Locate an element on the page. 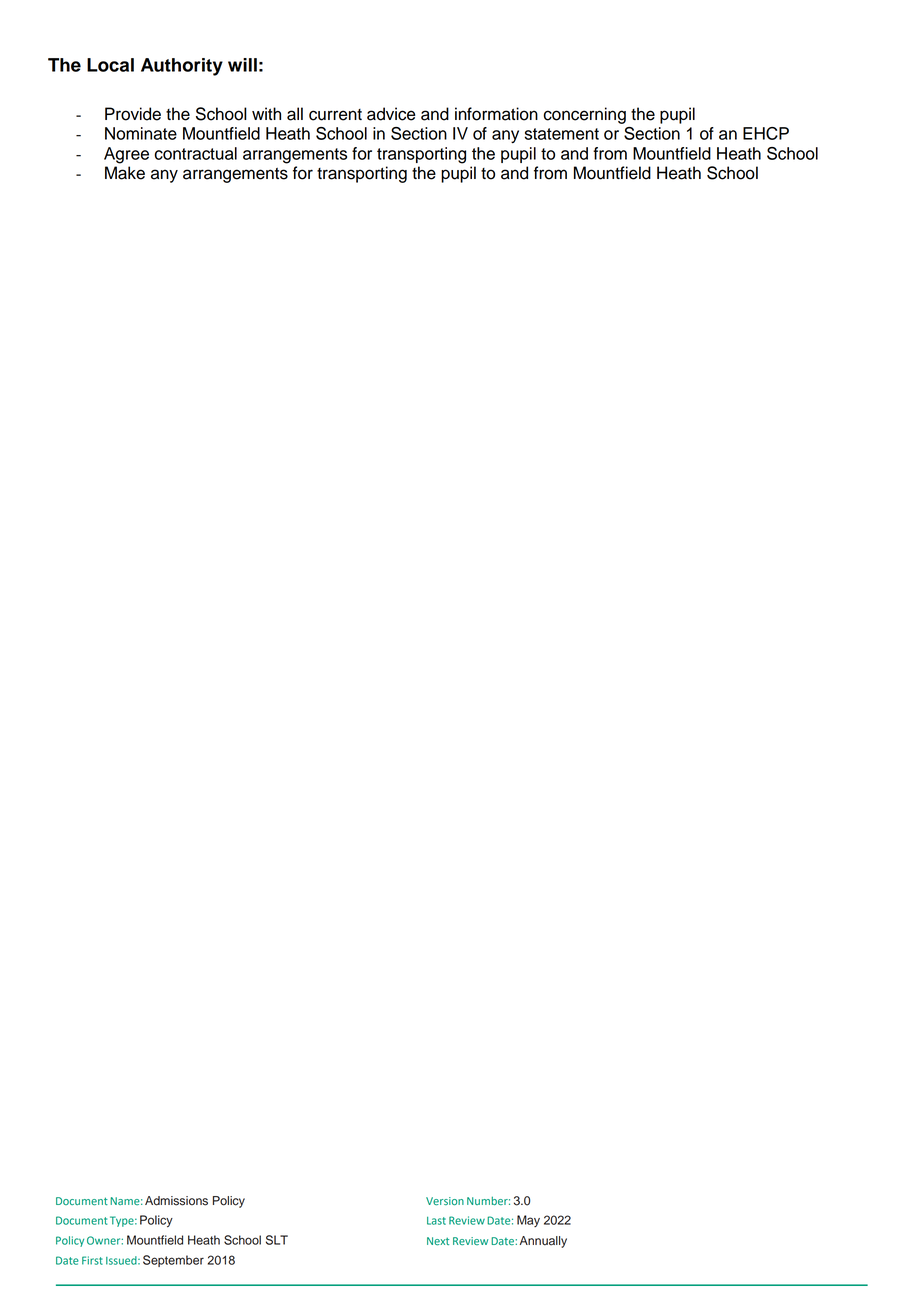 The image size is (924, 1307). SLT is located at coordinates (277, 1240).
